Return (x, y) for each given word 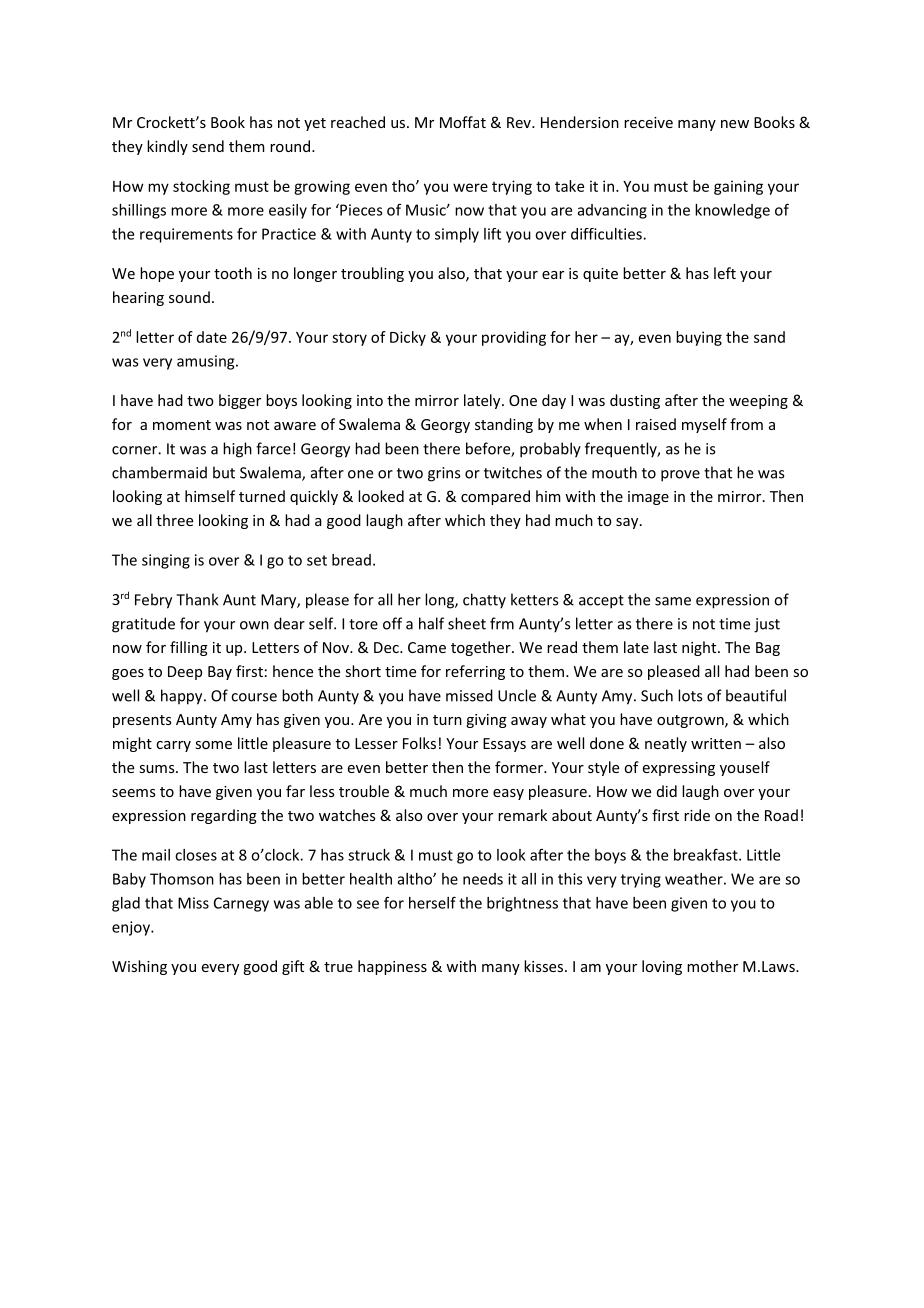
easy (508, 794)
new (735, 124)
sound (189, 297)
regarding (224, 816)
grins (444, 474)
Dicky (408, 338)
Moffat (463, 122)
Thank (197, 599)
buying (699, 338)
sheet (467, 623)
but (224, 472)
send (208, 146)
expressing (679, 769)
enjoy (132, 928)
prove (680, 476)
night (700, 648)
